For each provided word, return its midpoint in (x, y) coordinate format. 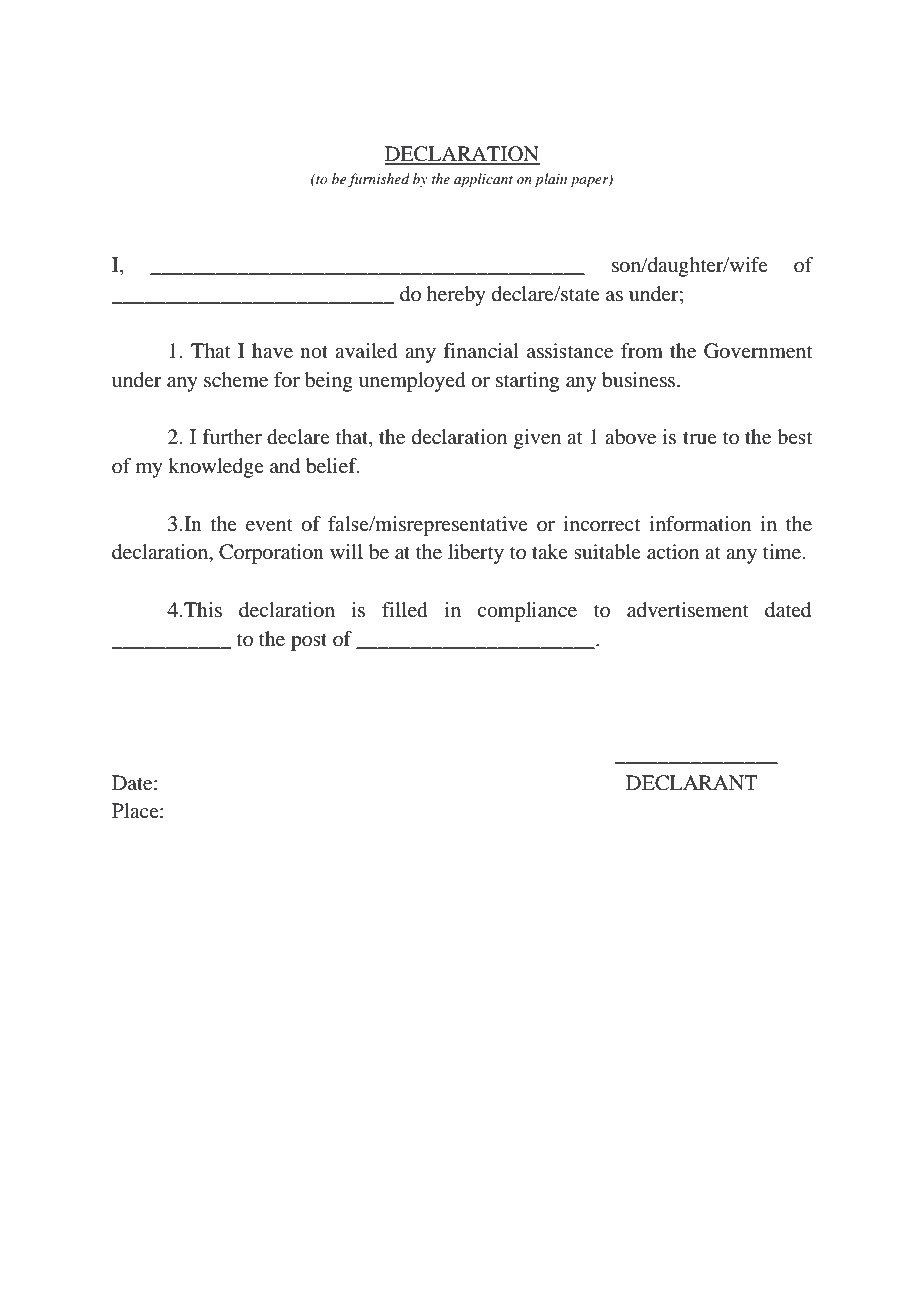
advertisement (688, 610)
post (309, 642)
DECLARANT (692, 783)
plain (551, 180)
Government (758, 351)
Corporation (271, 554)
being (329, 382)
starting (527, 382)
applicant (483, 180)
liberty (476, 554)
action (673, 552)
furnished (379, 180)
